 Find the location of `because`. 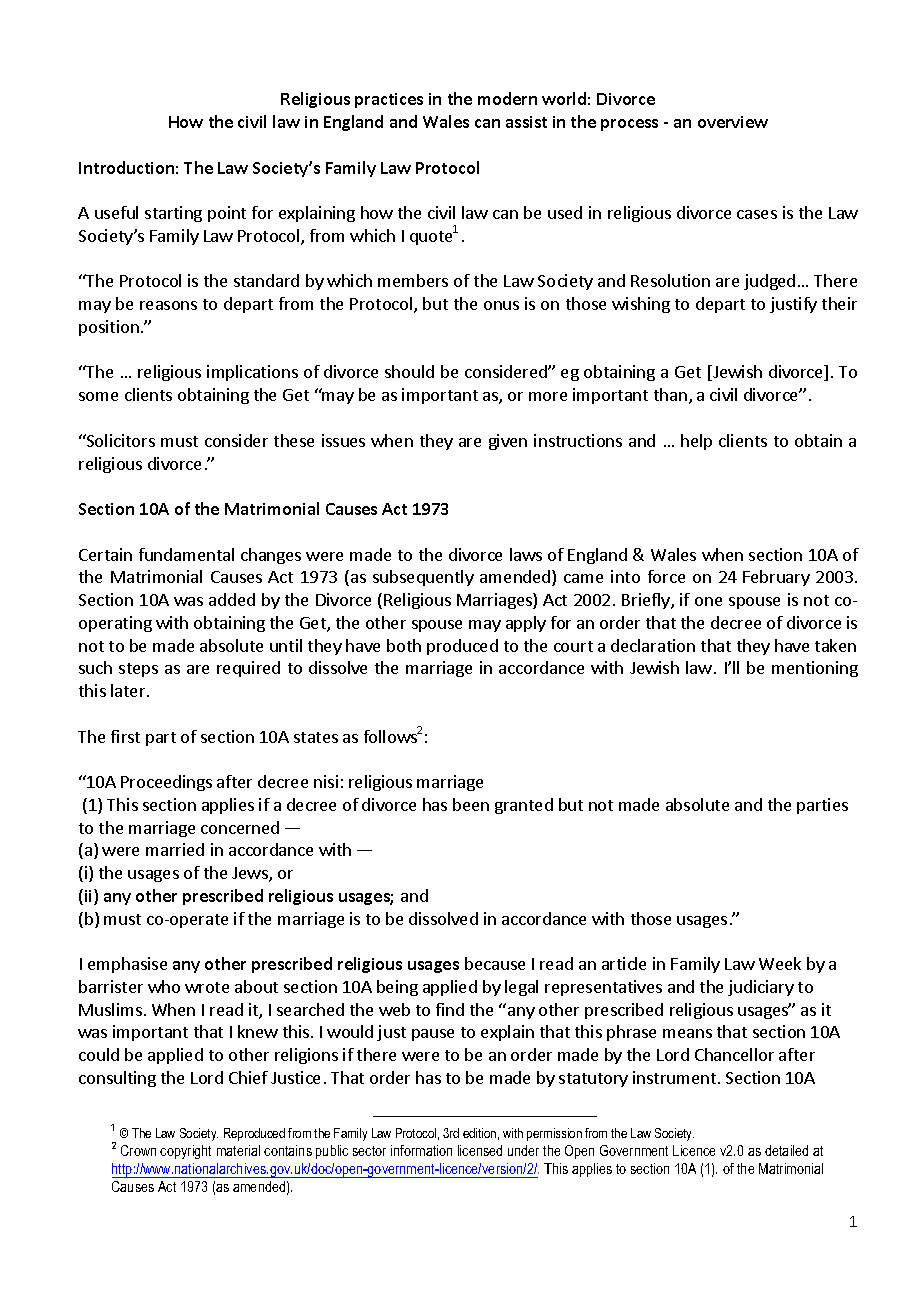

because is located at coordinates (495, 963).
